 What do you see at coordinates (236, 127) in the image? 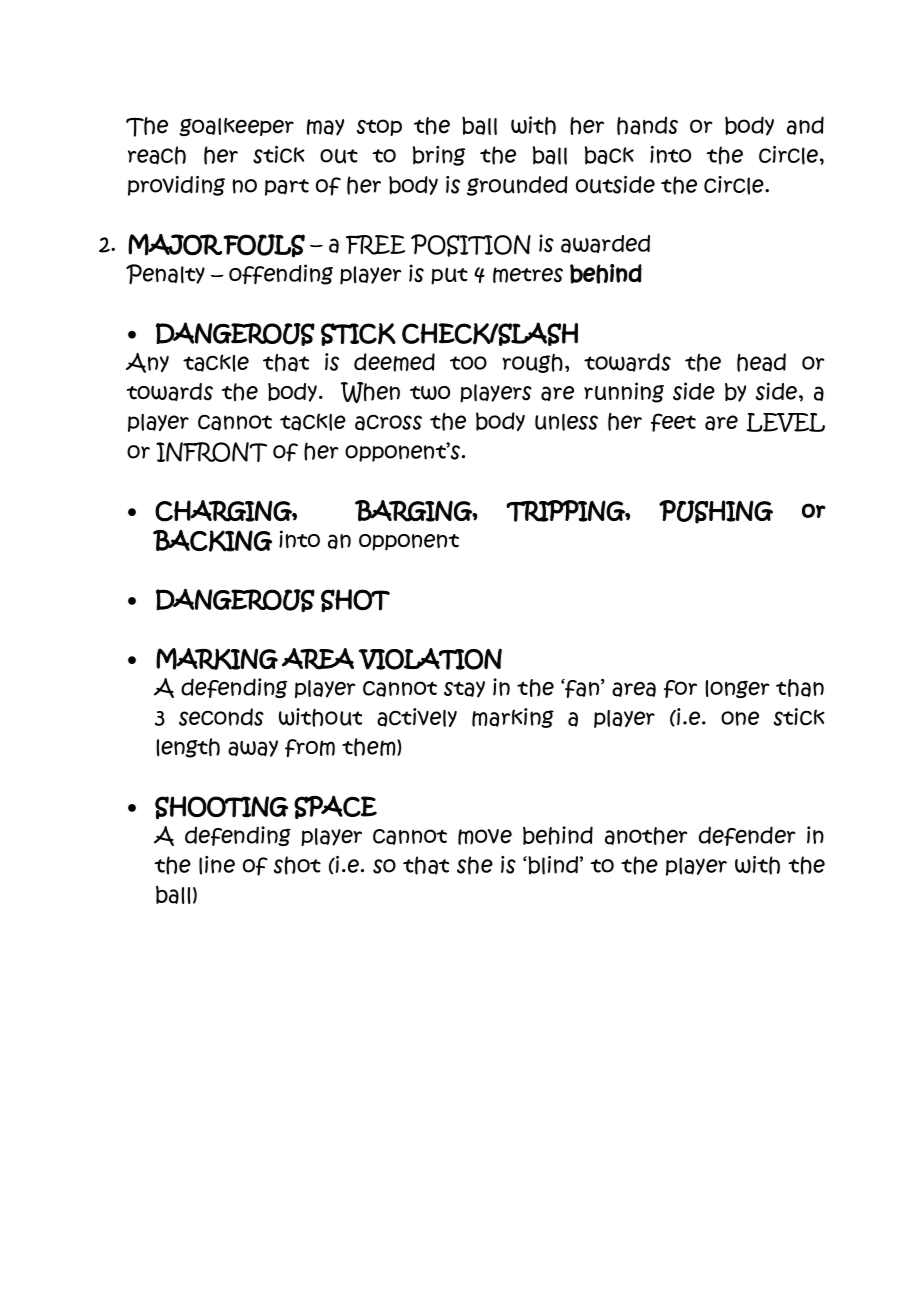
I see `goalkeeper` at bounding box center [236, 127].
